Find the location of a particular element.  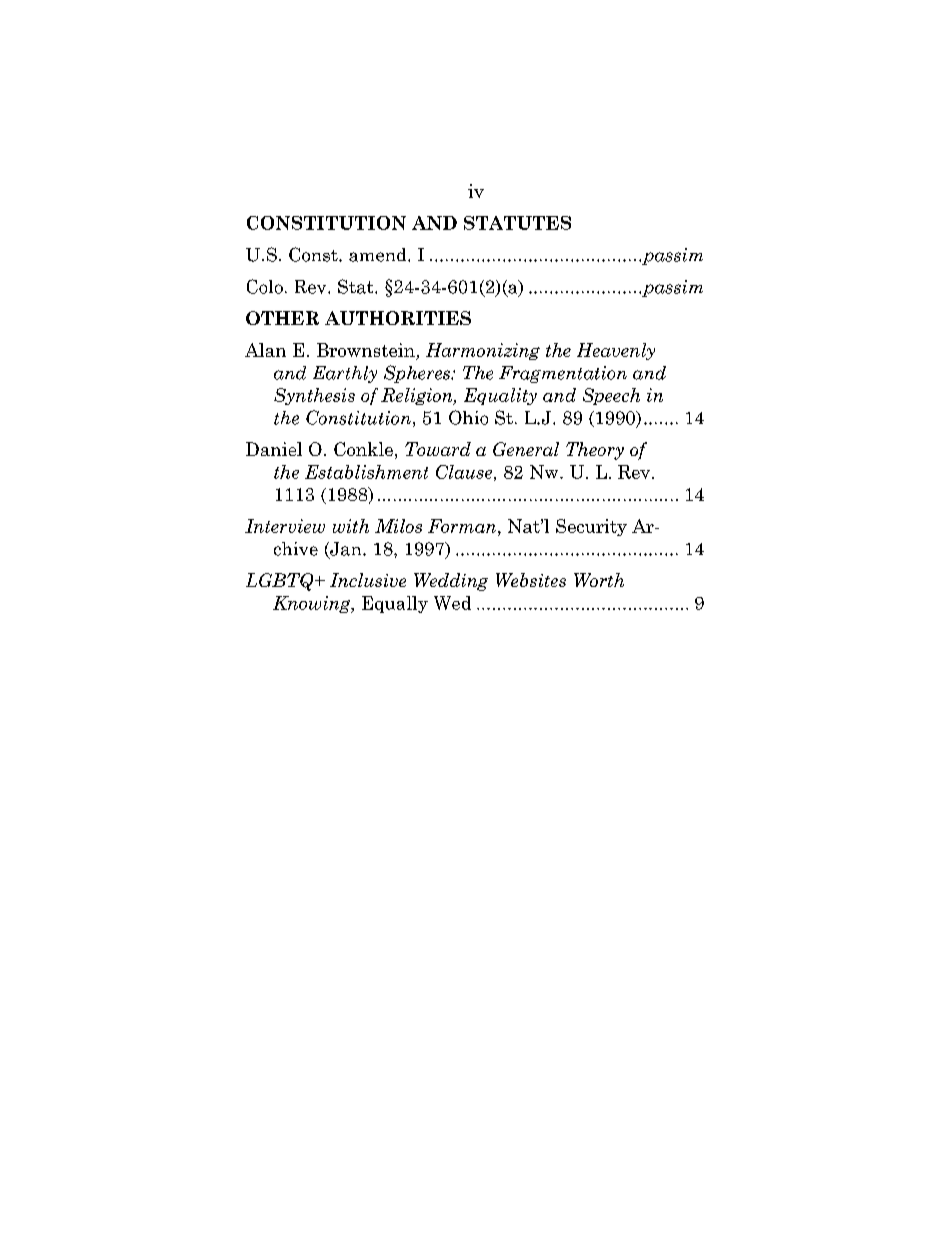

Knowing is located at coordinates (313, 604).
